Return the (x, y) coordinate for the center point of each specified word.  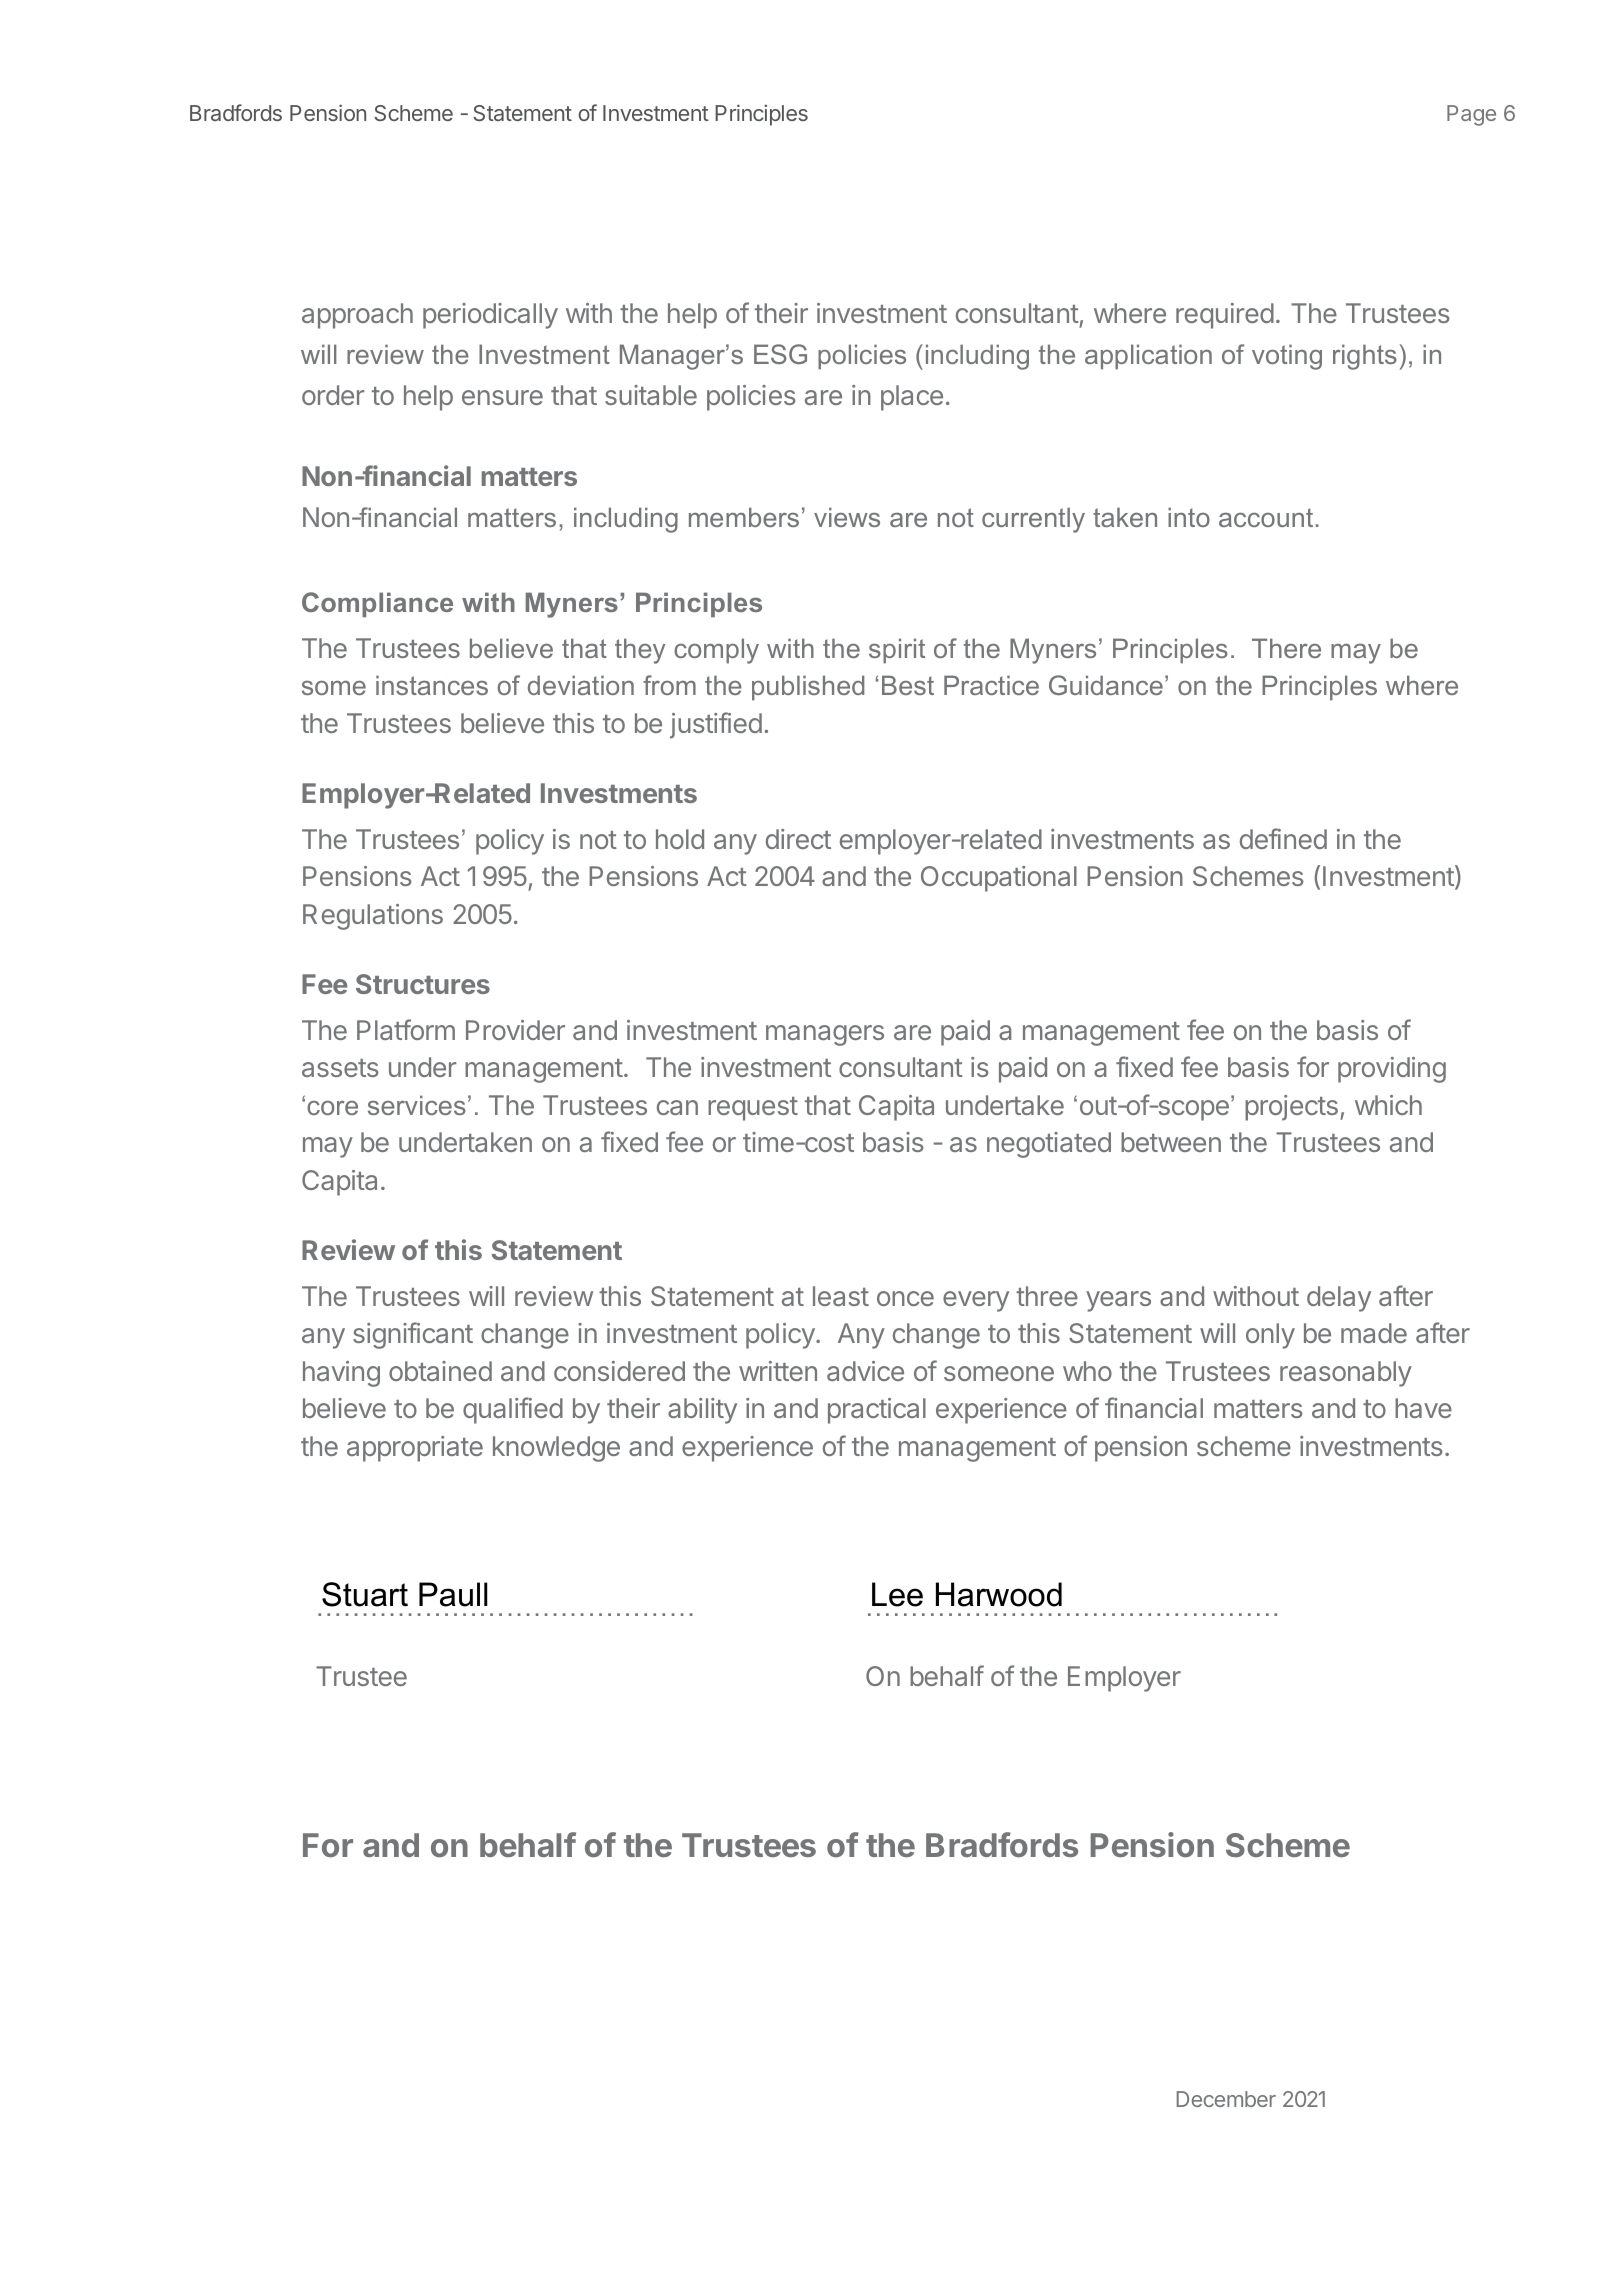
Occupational (999, 879)
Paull (453, 1594)
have (1423, 1408)
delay (1339, 1299)
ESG (780, 354)
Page (1471, 115)
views (847, 517)
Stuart (365, 1594)
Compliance (377, 604)
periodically (490, 316)
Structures (423, 984)
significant (413, 1335)
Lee (897, 1594)
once (905, 1298)
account (1266, 517)
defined (1283, 838)
